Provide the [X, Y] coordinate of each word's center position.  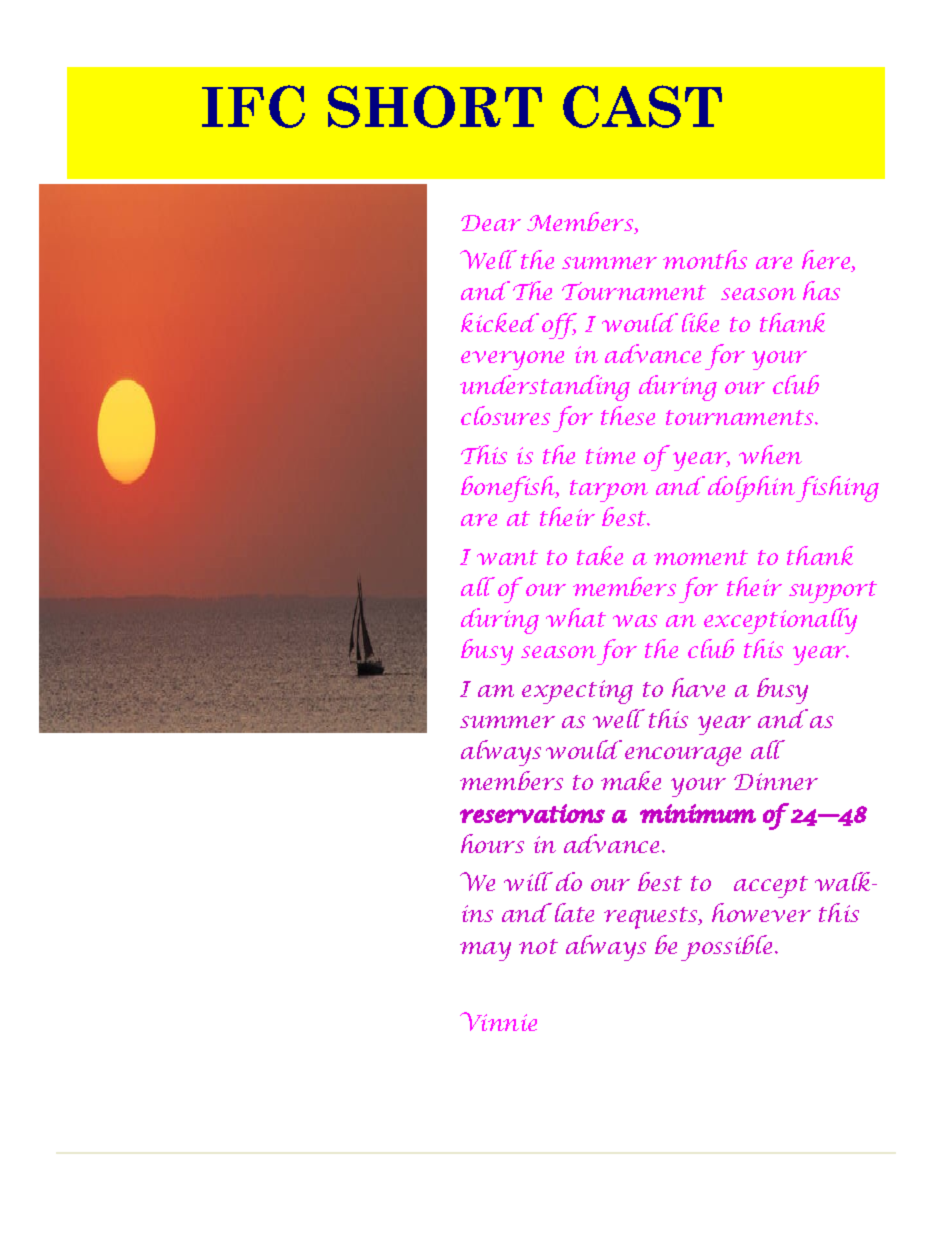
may [485, 951]
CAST [642, 106]
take [600, 555]
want [507, 557]
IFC [253, 106]
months [705, 259]
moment [701, 557]
